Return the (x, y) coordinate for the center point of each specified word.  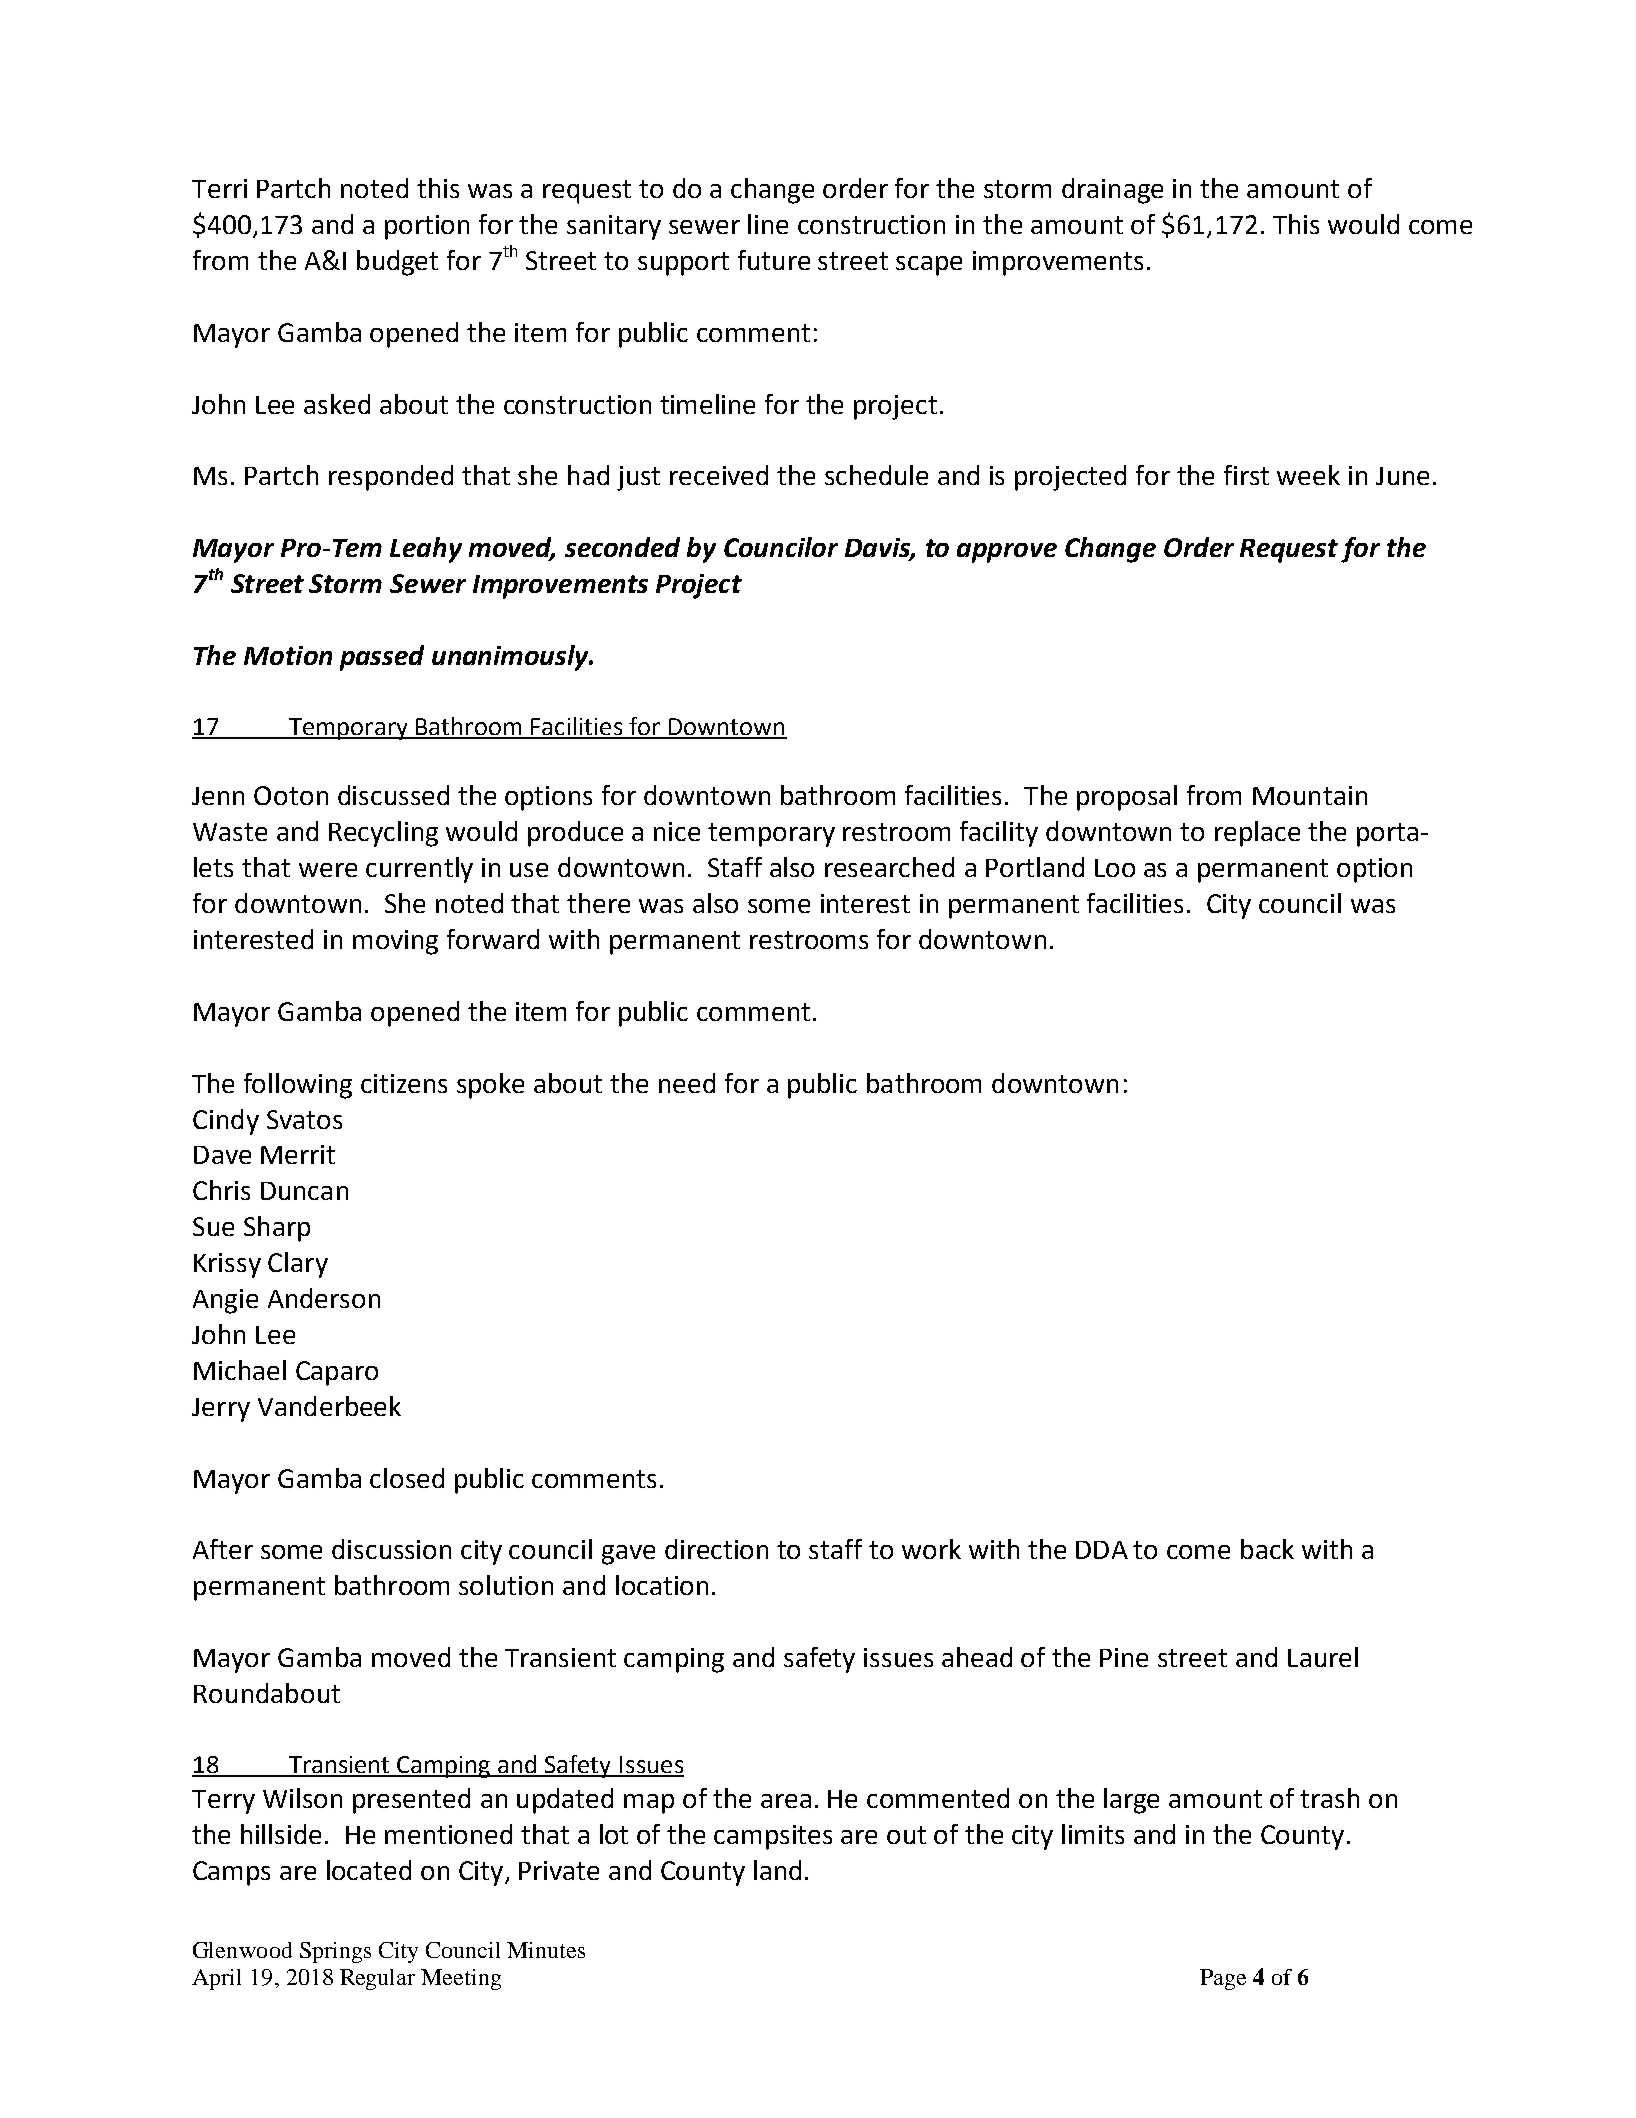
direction (716, 1549)
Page (1223, 1979)
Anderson (324, 1298)
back (1267, 1549)
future (774, 260)
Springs (335, 1952)
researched (889, 867)
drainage (1112, 191)
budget (397, 263)
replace (1257, 834)
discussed (393, 795)
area (786, 1801)
